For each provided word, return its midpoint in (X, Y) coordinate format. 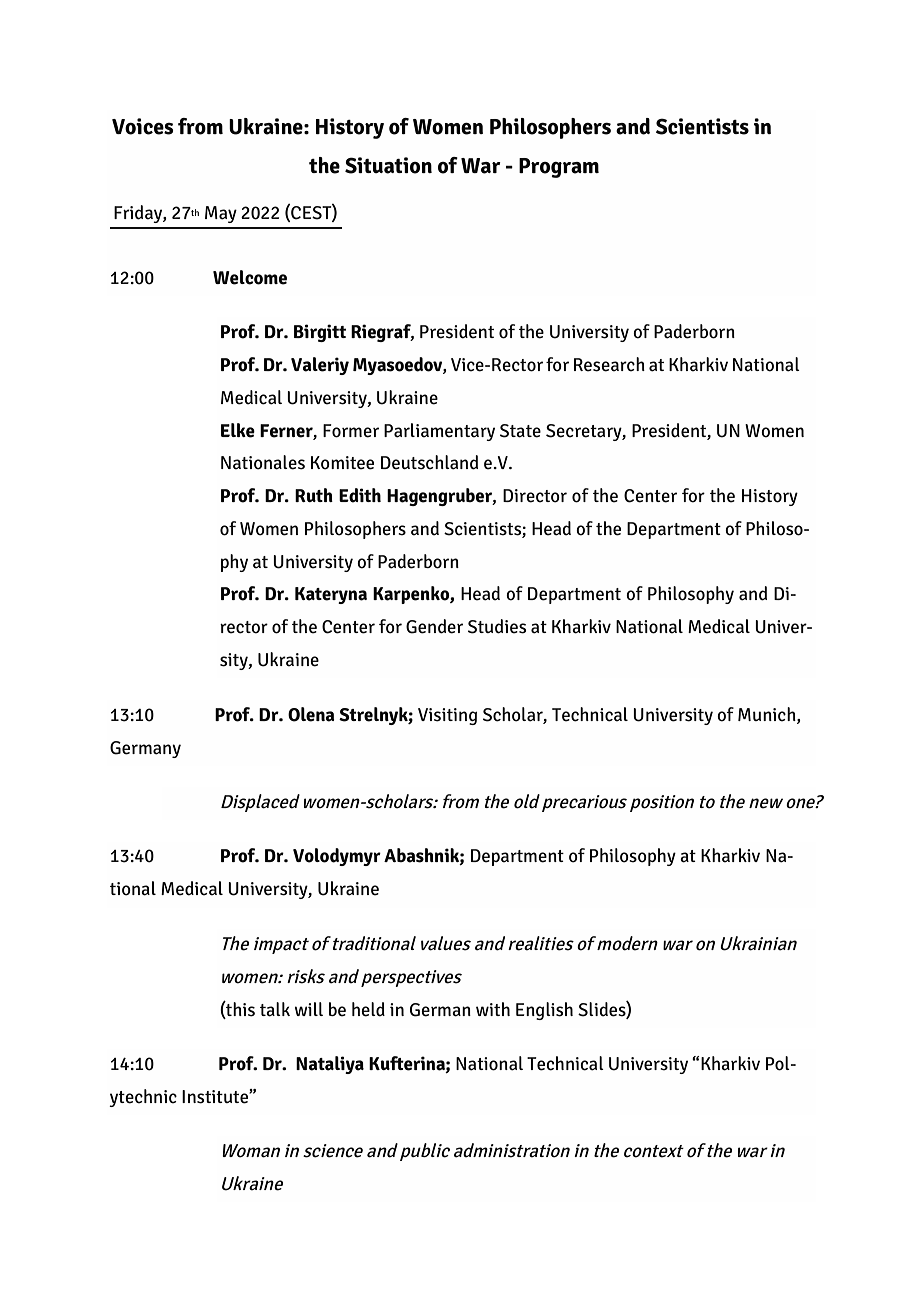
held (368, 1009)
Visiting (447, 716)
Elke (238, 430)
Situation (388, 165)
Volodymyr (337, 857)
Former (351, 431)
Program (559, 168)
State (520, 431)
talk (275, 1009)
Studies (497, 626)
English (544, 1011)
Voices (143, 126)
